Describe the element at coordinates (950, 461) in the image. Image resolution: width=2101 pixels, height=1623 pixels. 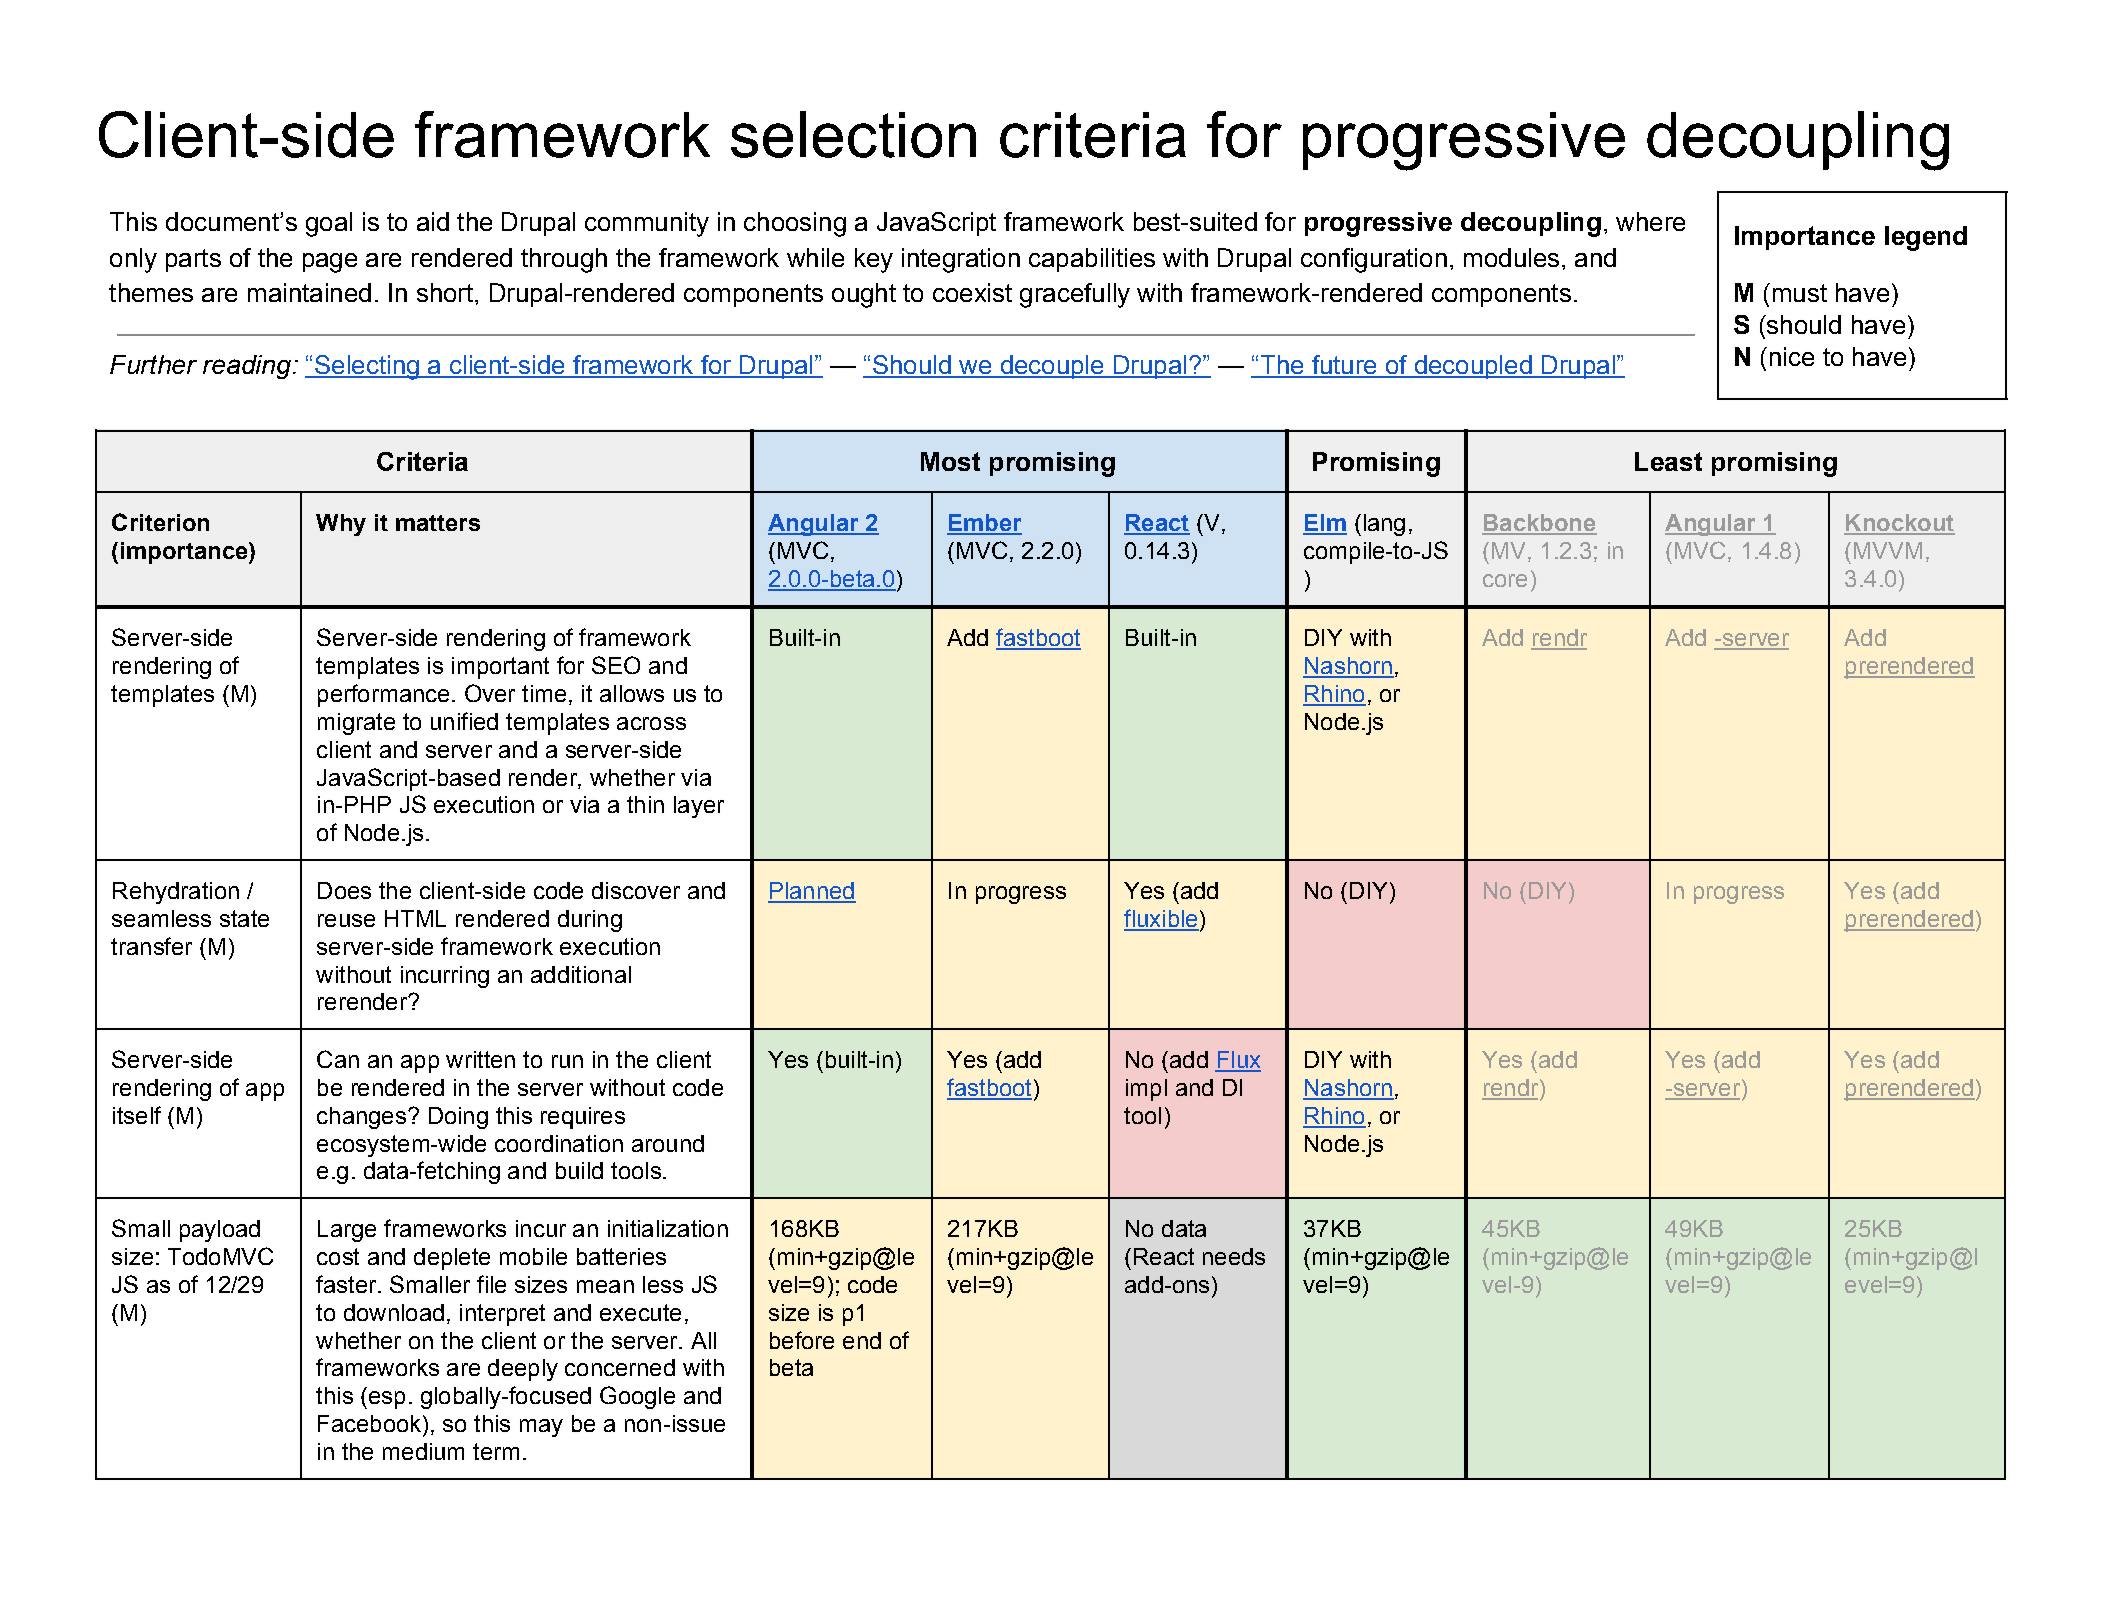
I see `Most` at that location.
